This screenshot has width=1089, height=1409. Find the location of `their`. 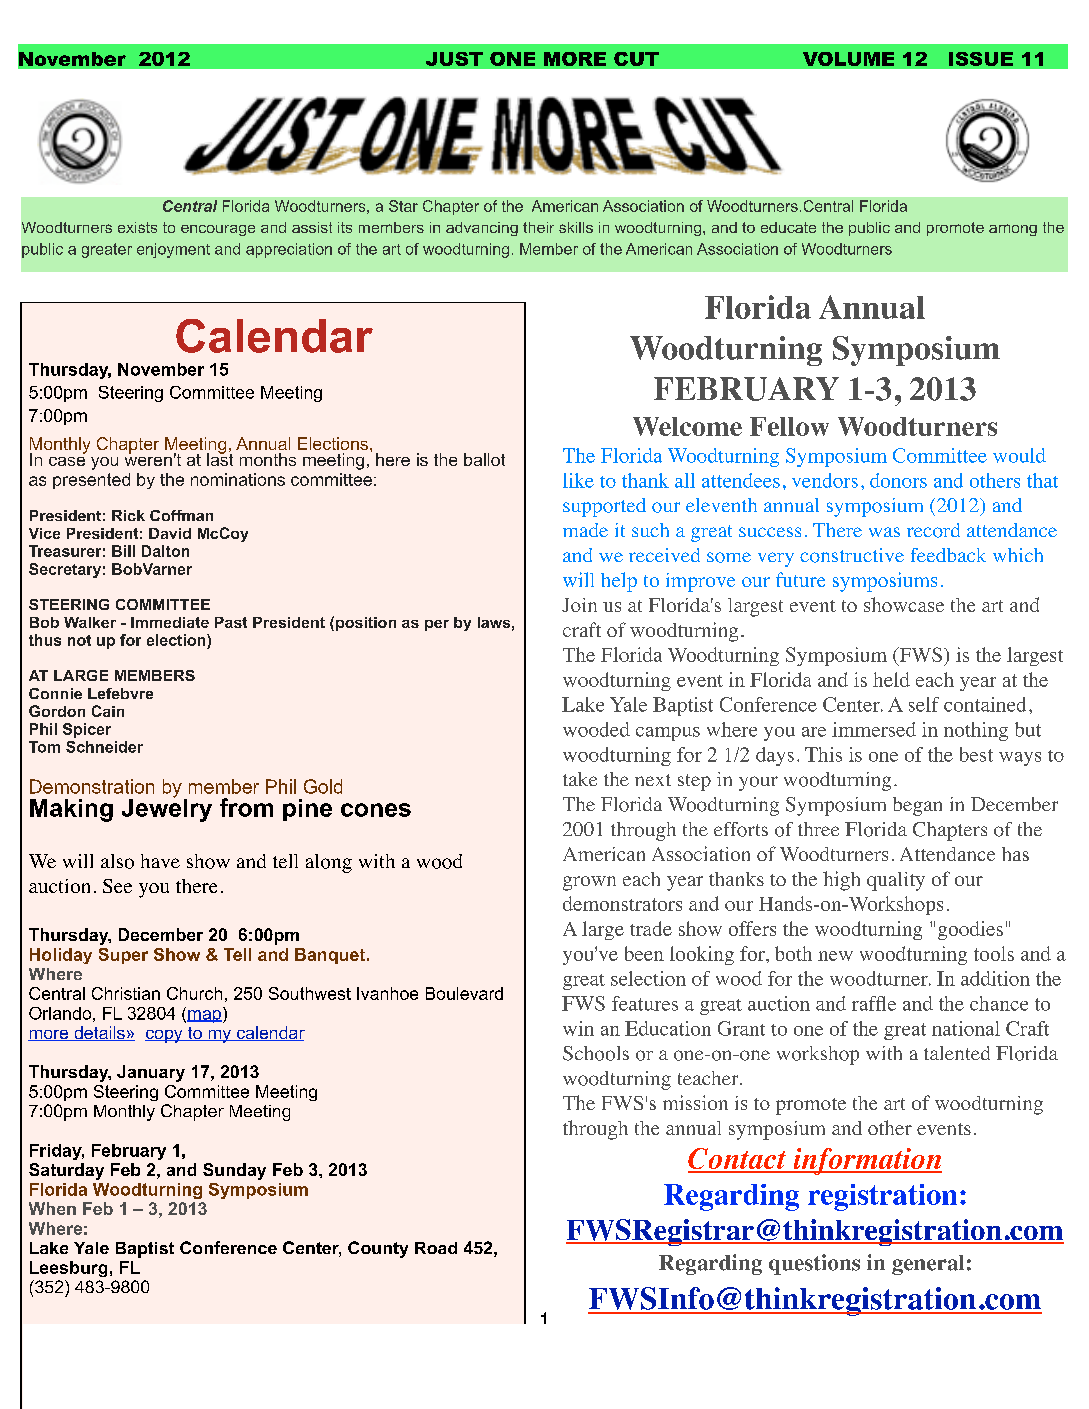

their is located at coordinates (538, 227).
